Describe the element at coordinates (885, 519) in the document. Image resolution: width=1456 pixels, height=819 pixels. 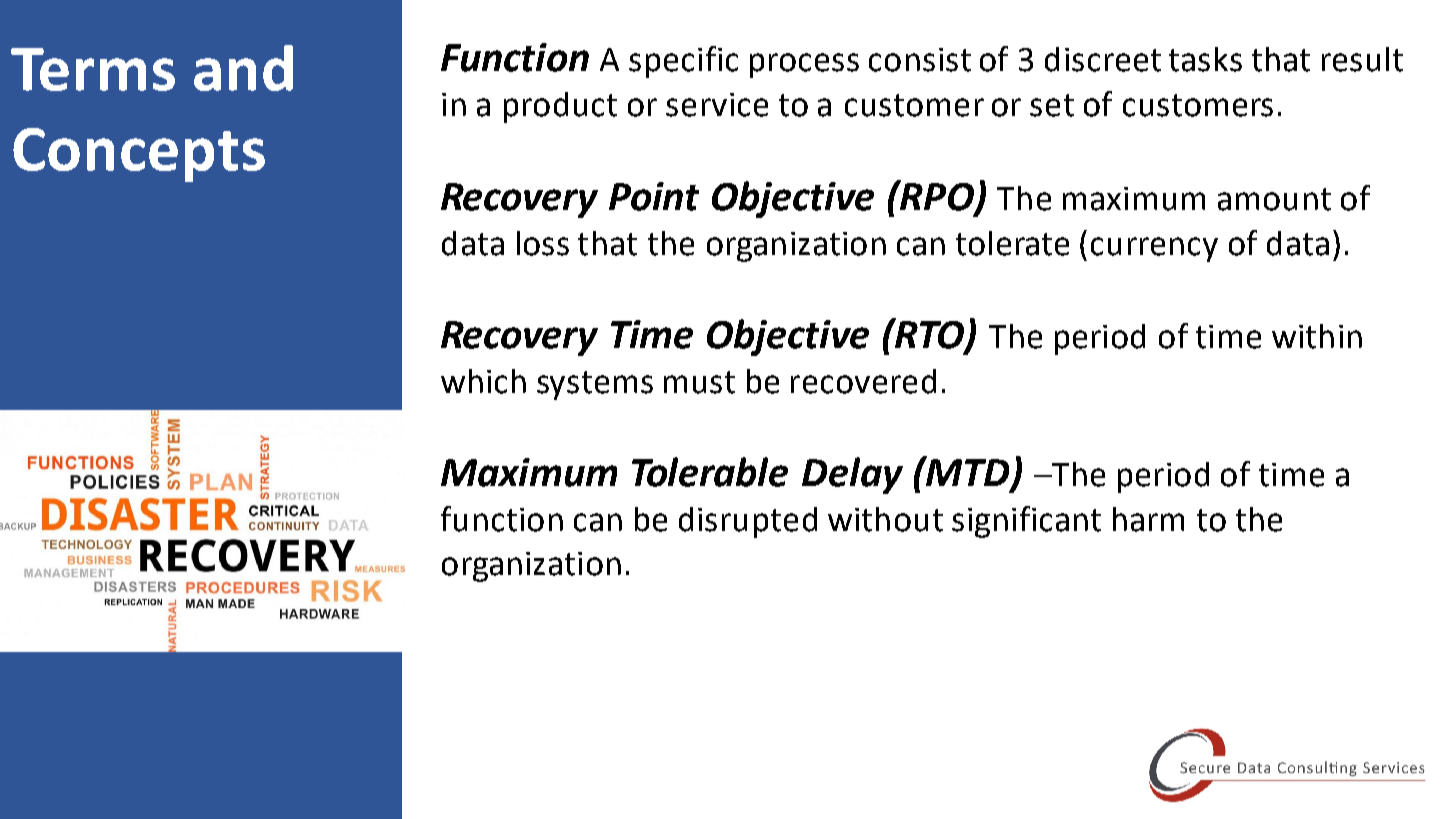
I see `without` at that location.
